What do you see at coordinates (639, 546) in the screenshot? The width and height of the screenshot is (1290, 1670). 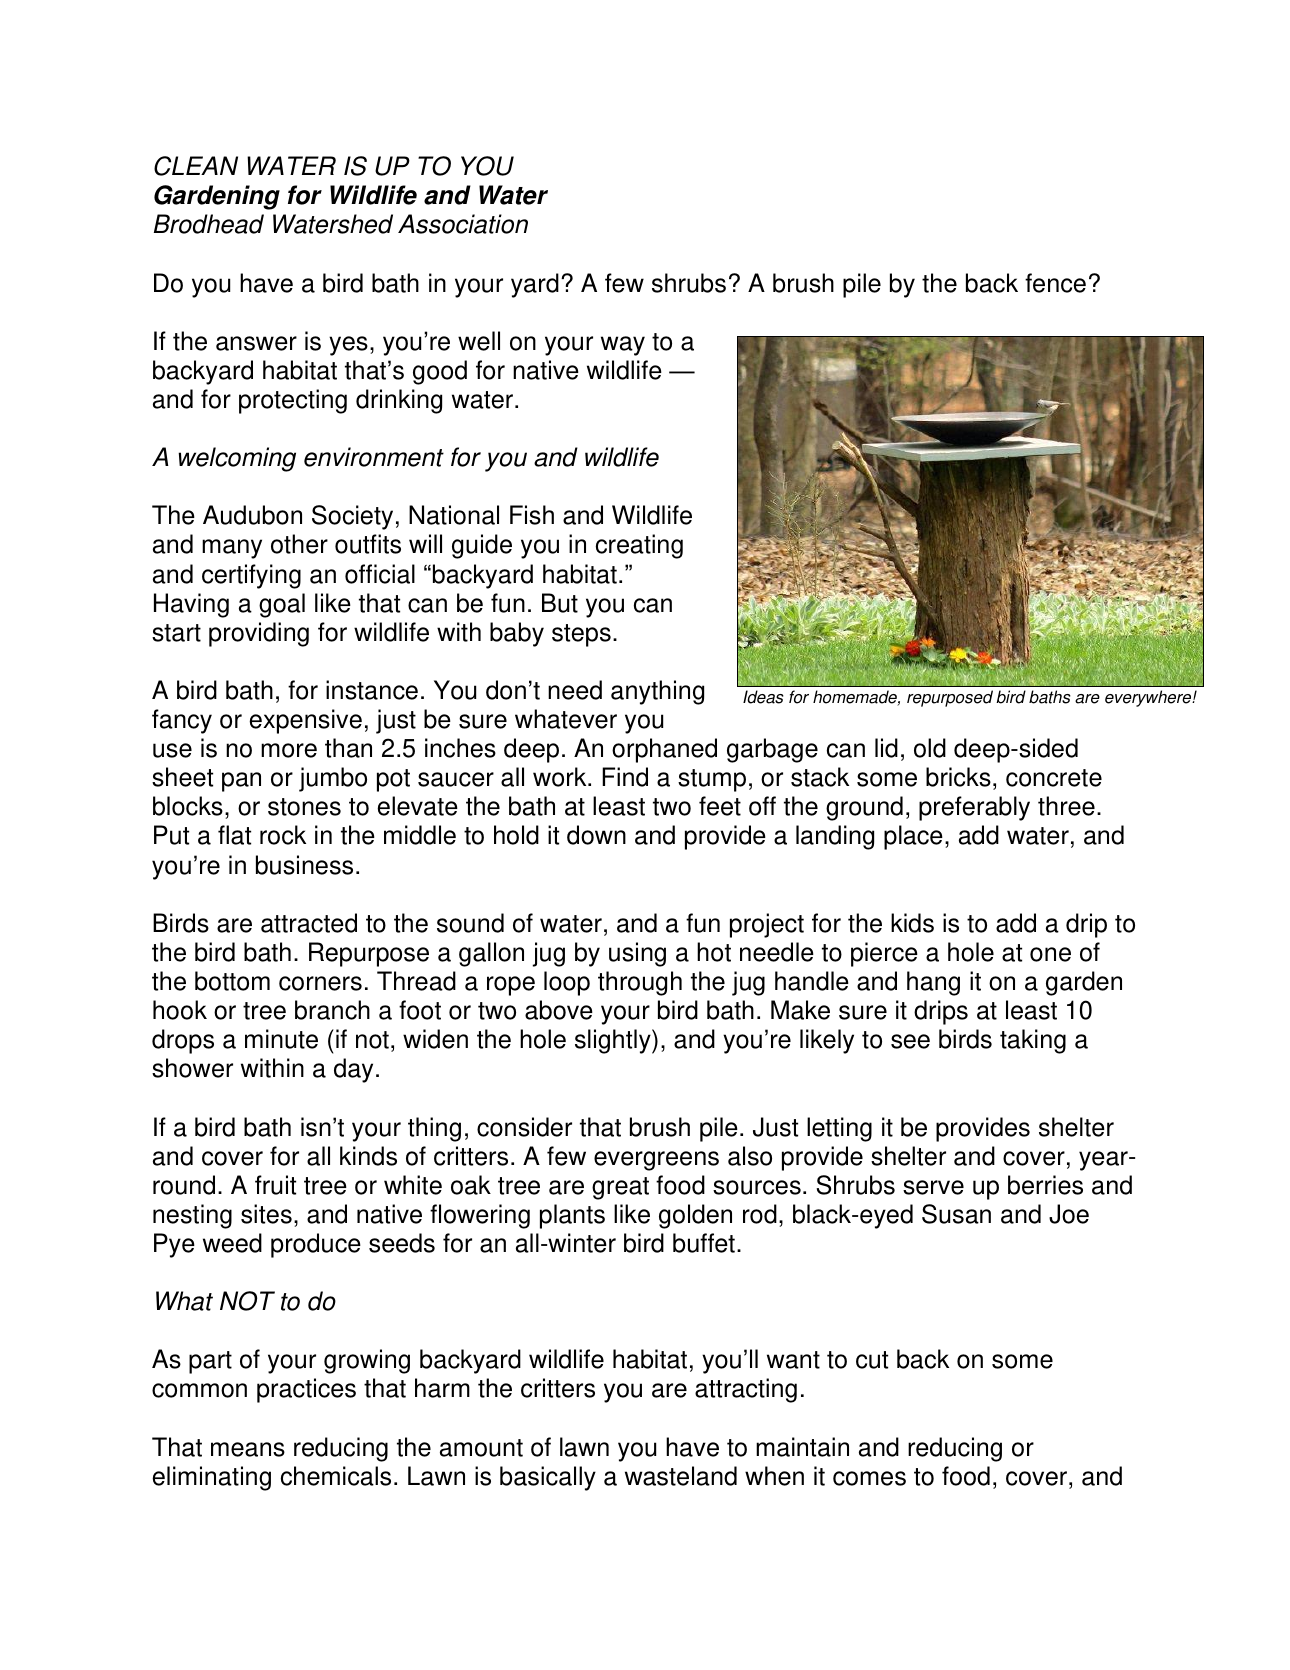 I see `creating` at bounding box center [639, 546].
